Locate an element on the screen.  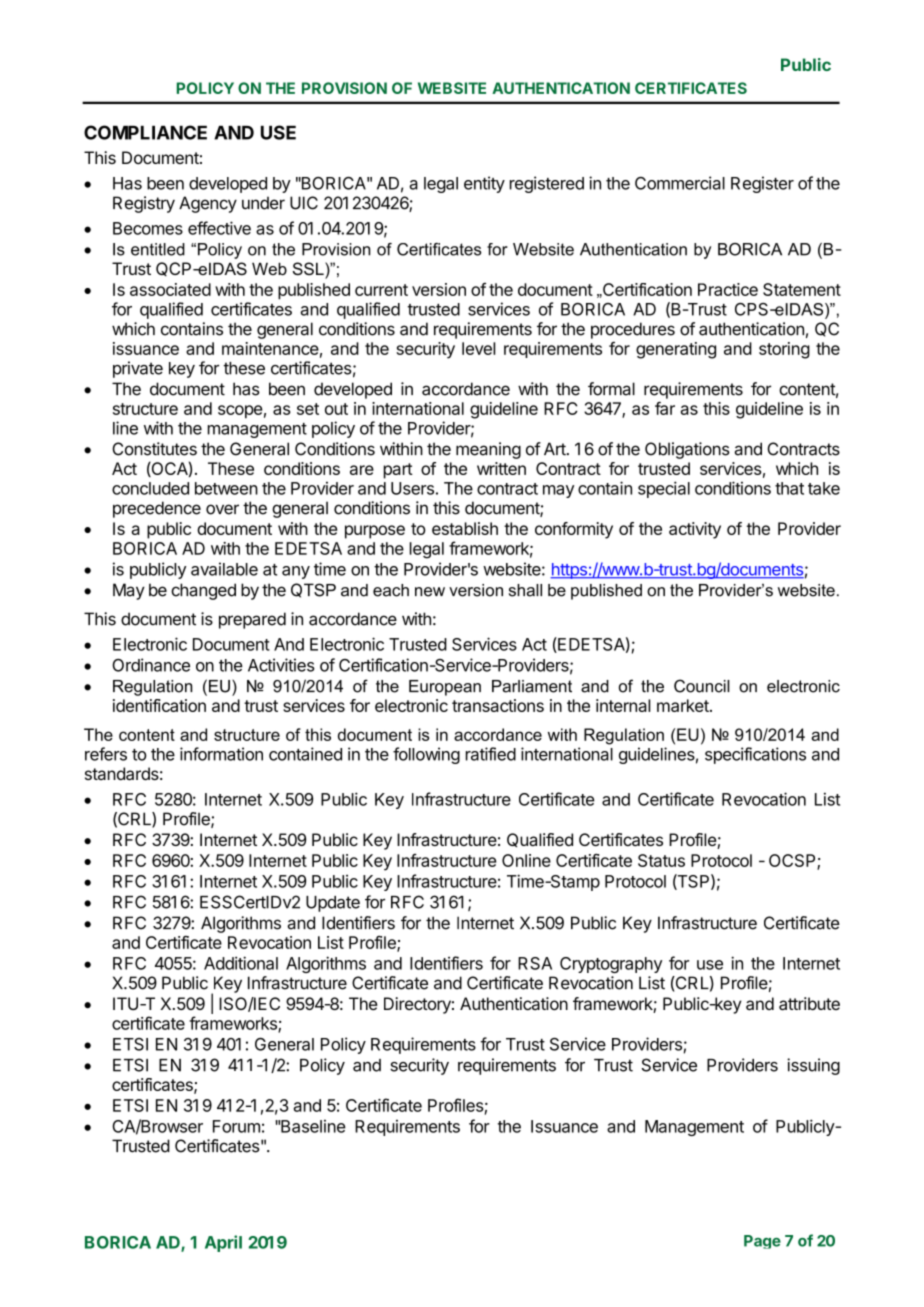
OCSP is located at coordinates (793, 862).
